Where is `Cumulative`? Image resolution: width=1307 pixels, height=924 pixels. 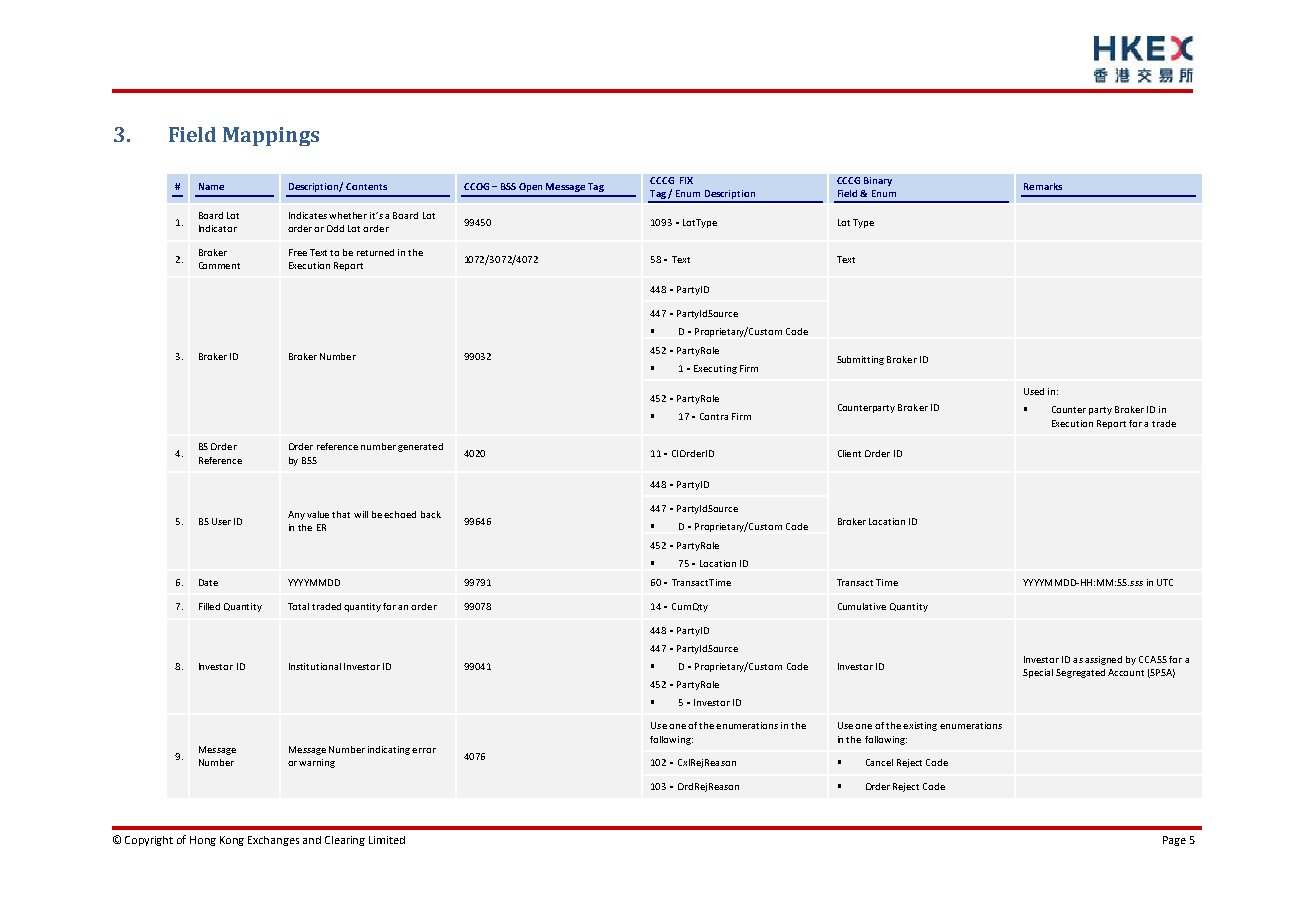
Cumulative is located at coordinates (862, 606).
